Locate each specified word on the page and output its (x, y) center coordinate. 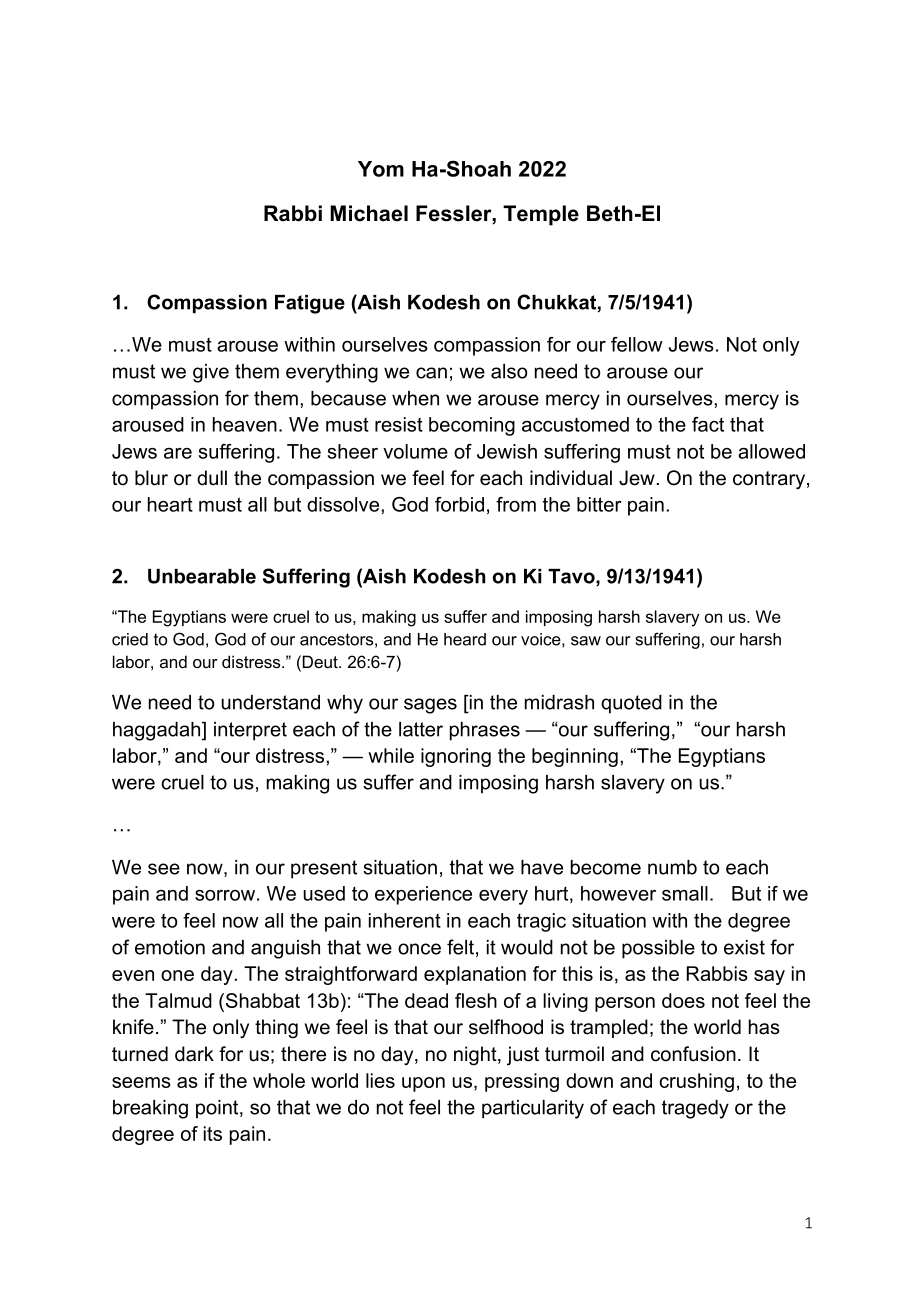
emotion (170, 947)
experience (423, 895)
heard (465, 639)
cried (130, 639)
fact (708, 424)
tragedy (695, 1109)
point (218, 1109)
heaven (245, 424)
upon (423, 1084)
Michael (369, 213)
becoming (472, 426)
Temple (541, 215)
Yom (381, 169)
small (685, 893)
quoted (631, 704)
